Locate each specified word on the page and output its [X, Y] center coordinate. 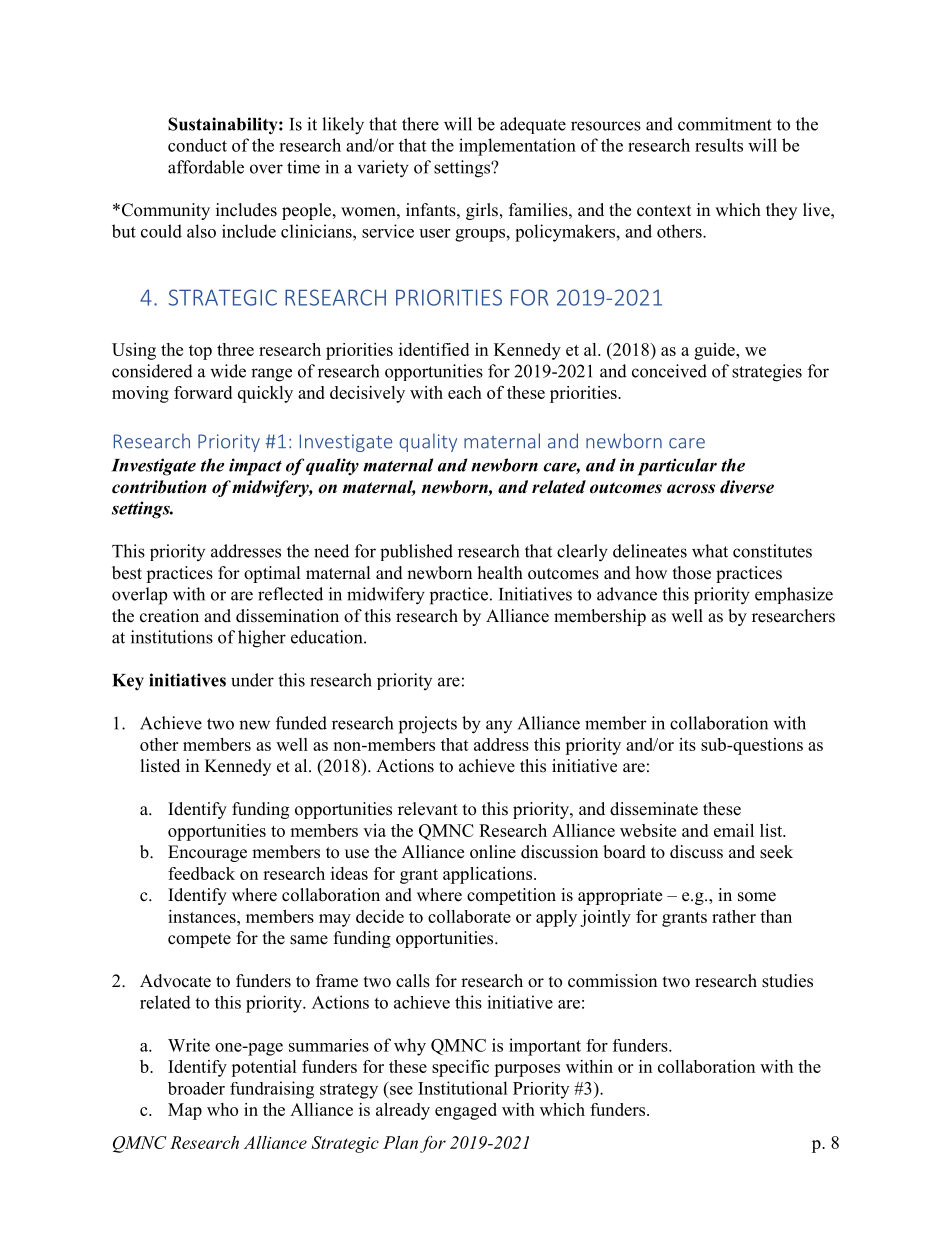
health [500, 573]
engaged [466, 1111]
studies [787, 981]
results [719, 145]
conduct [197, 145]
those [692, 573]
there [420, 124]
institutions [172, 637]
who [222, 1109]
